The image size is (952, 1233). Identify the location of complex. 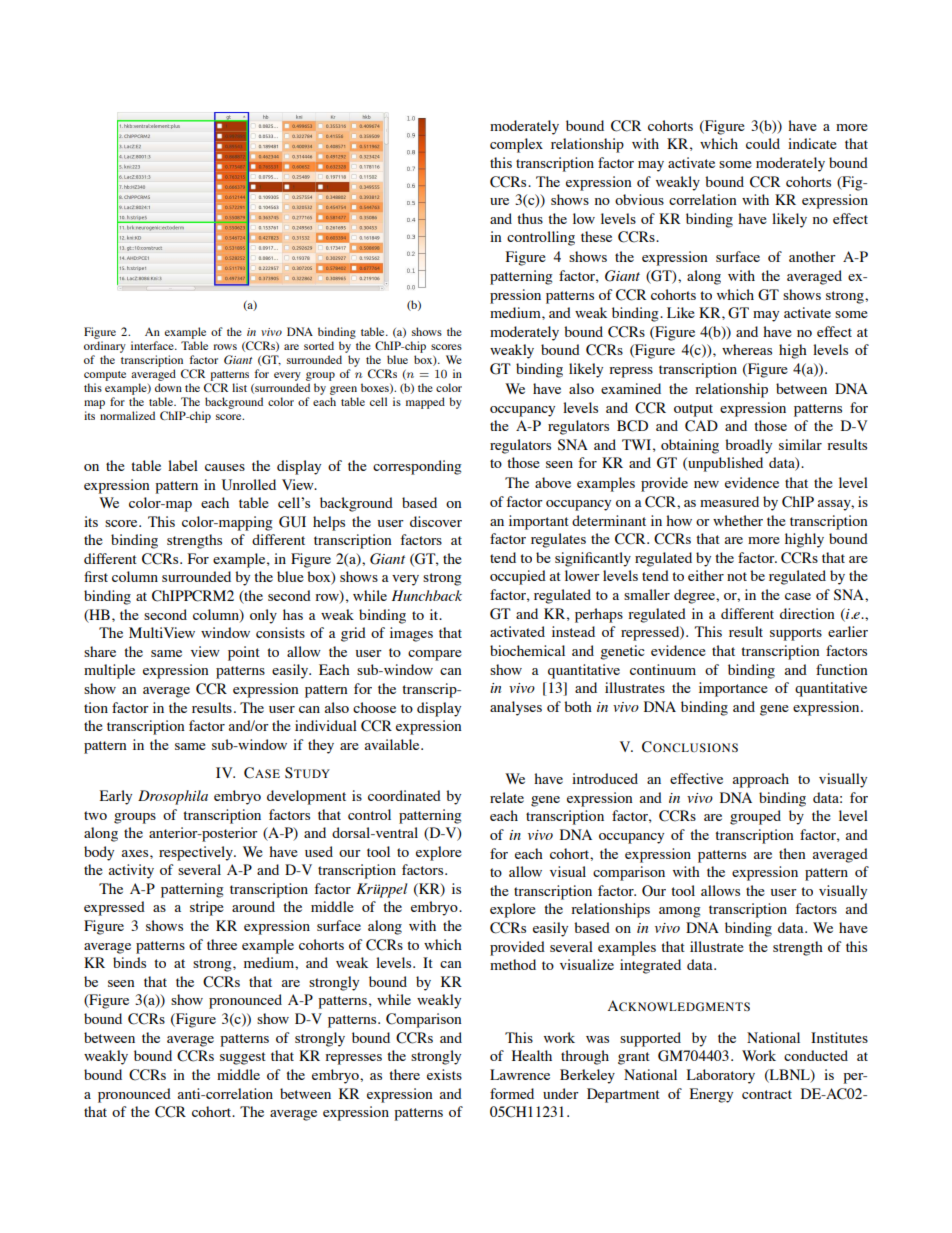
(516, 145).
